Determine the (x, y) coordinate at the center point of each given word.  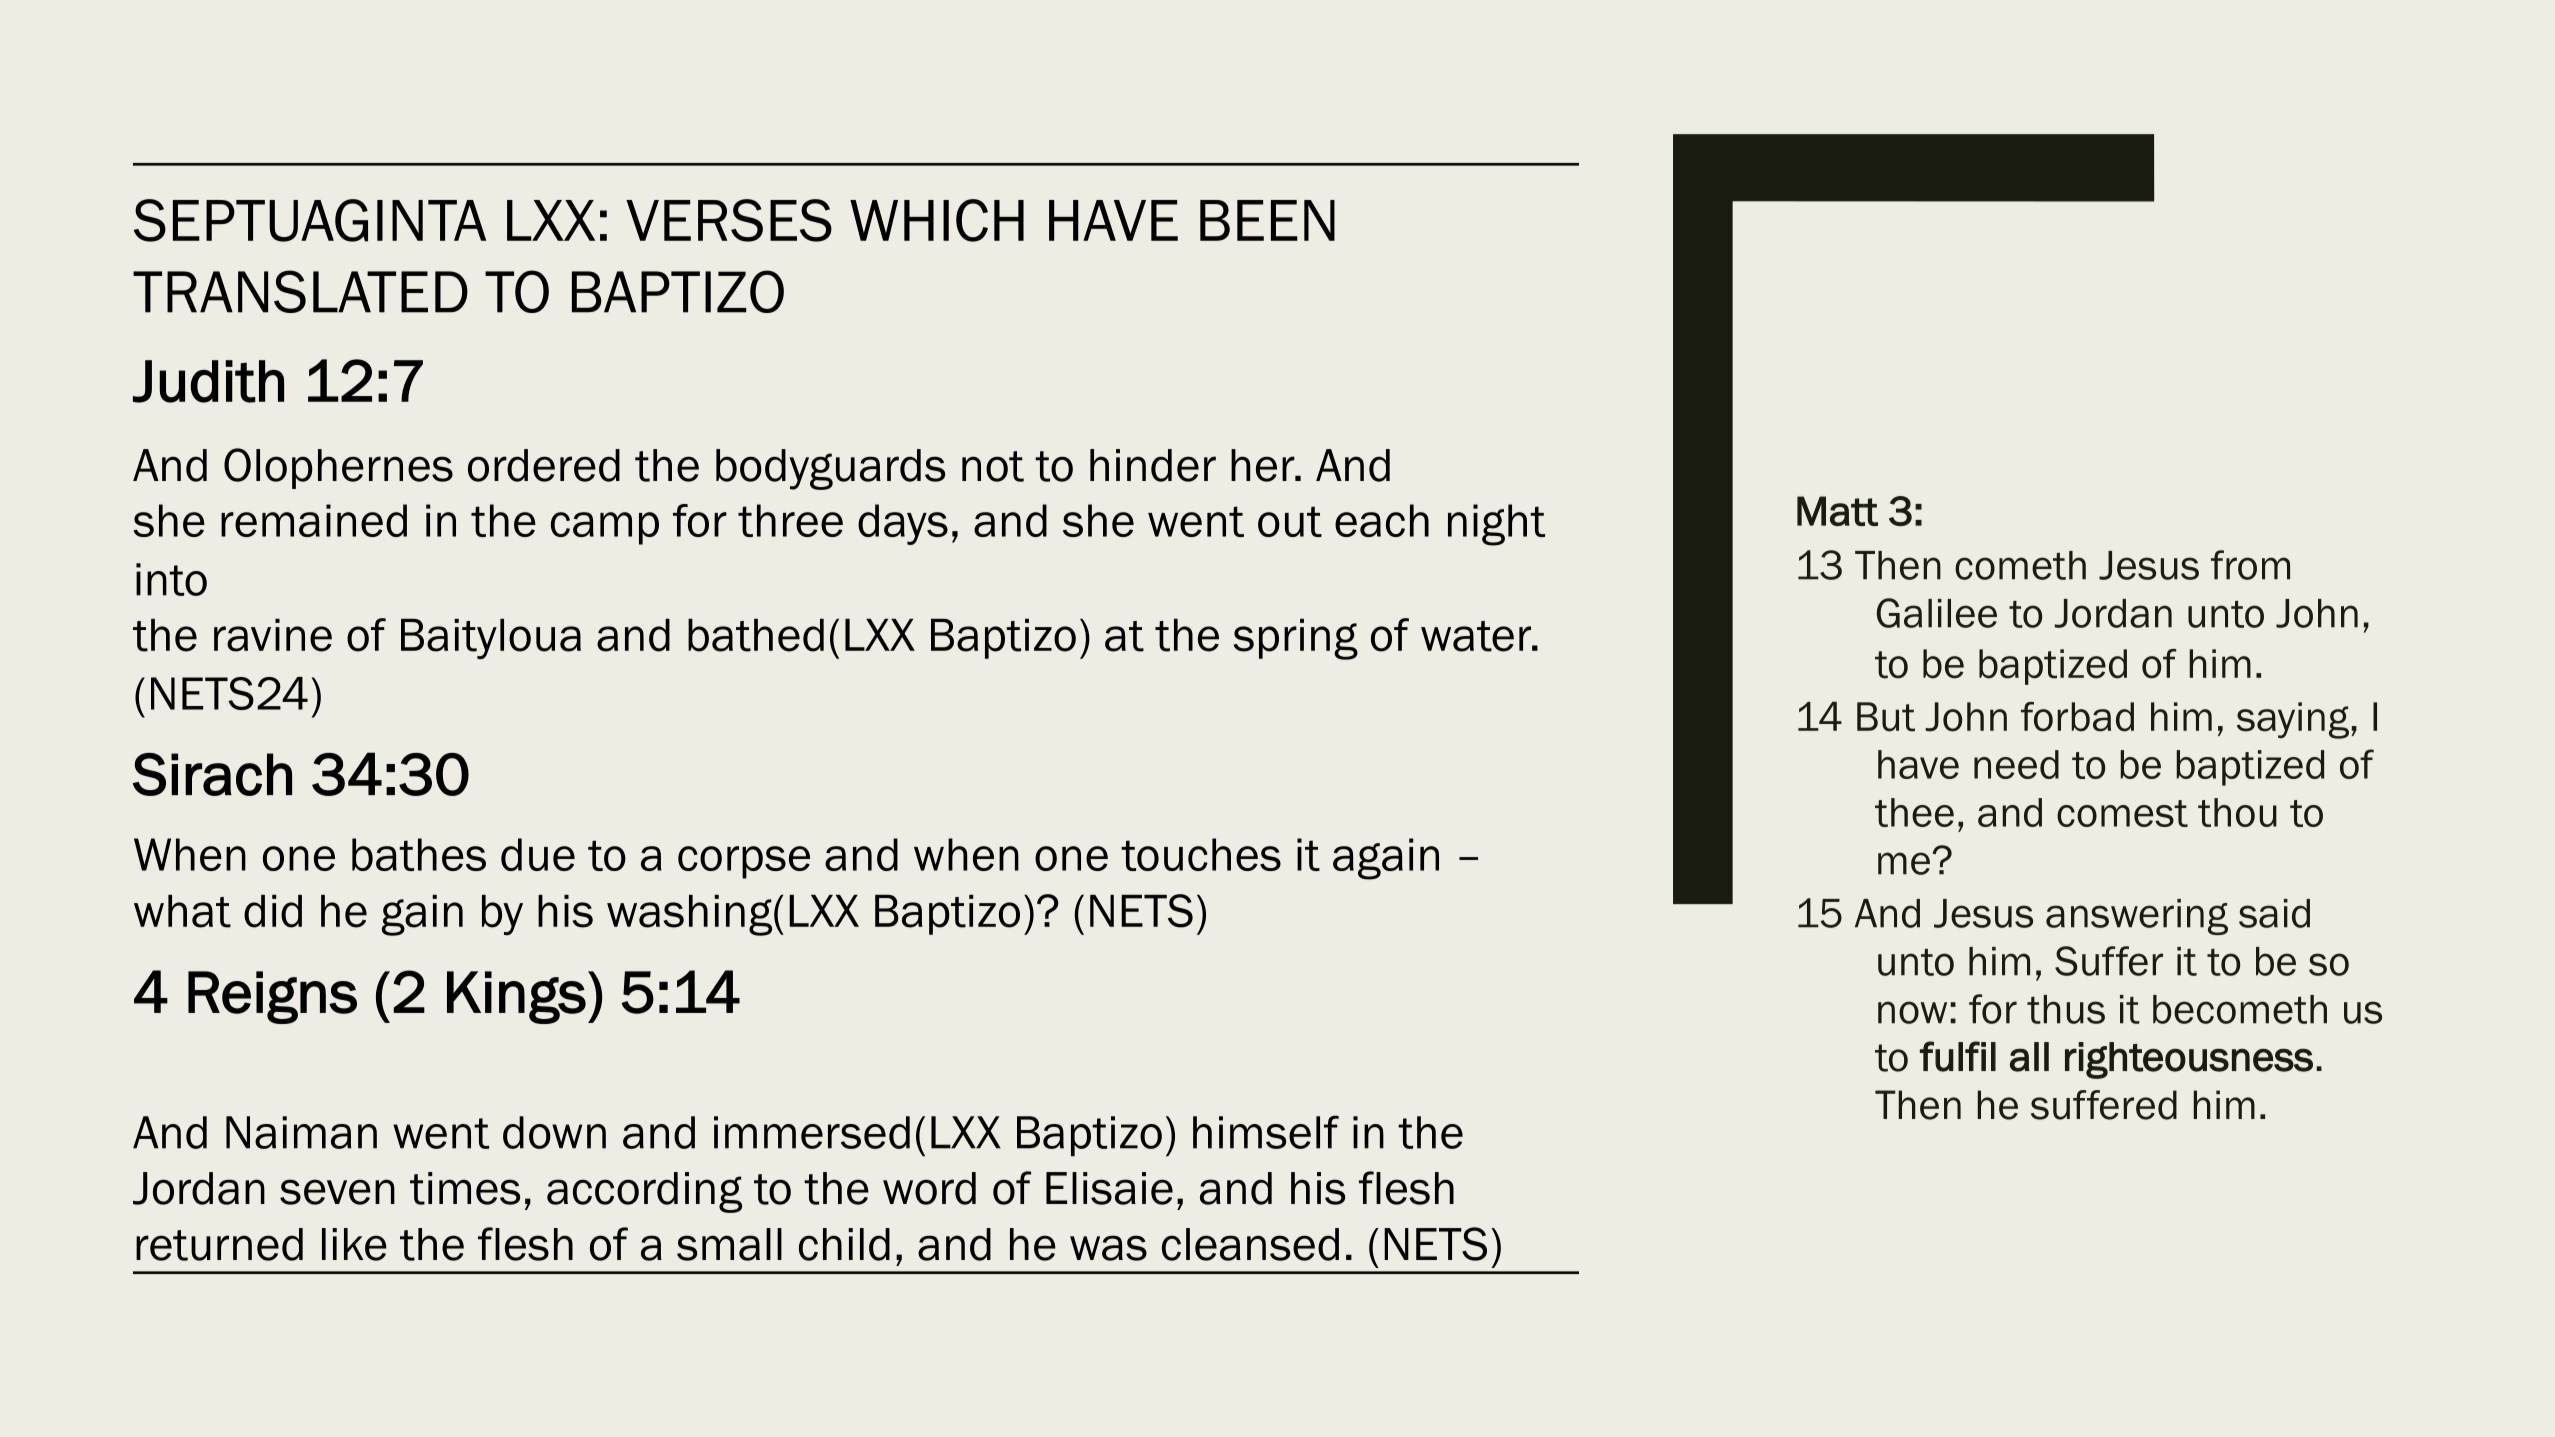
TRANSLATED (300, 291)
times (465, 1188)
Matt (1837, 511)
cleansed (1250, 1244)
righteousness (2189, 1060)
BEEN (1267, 220)
